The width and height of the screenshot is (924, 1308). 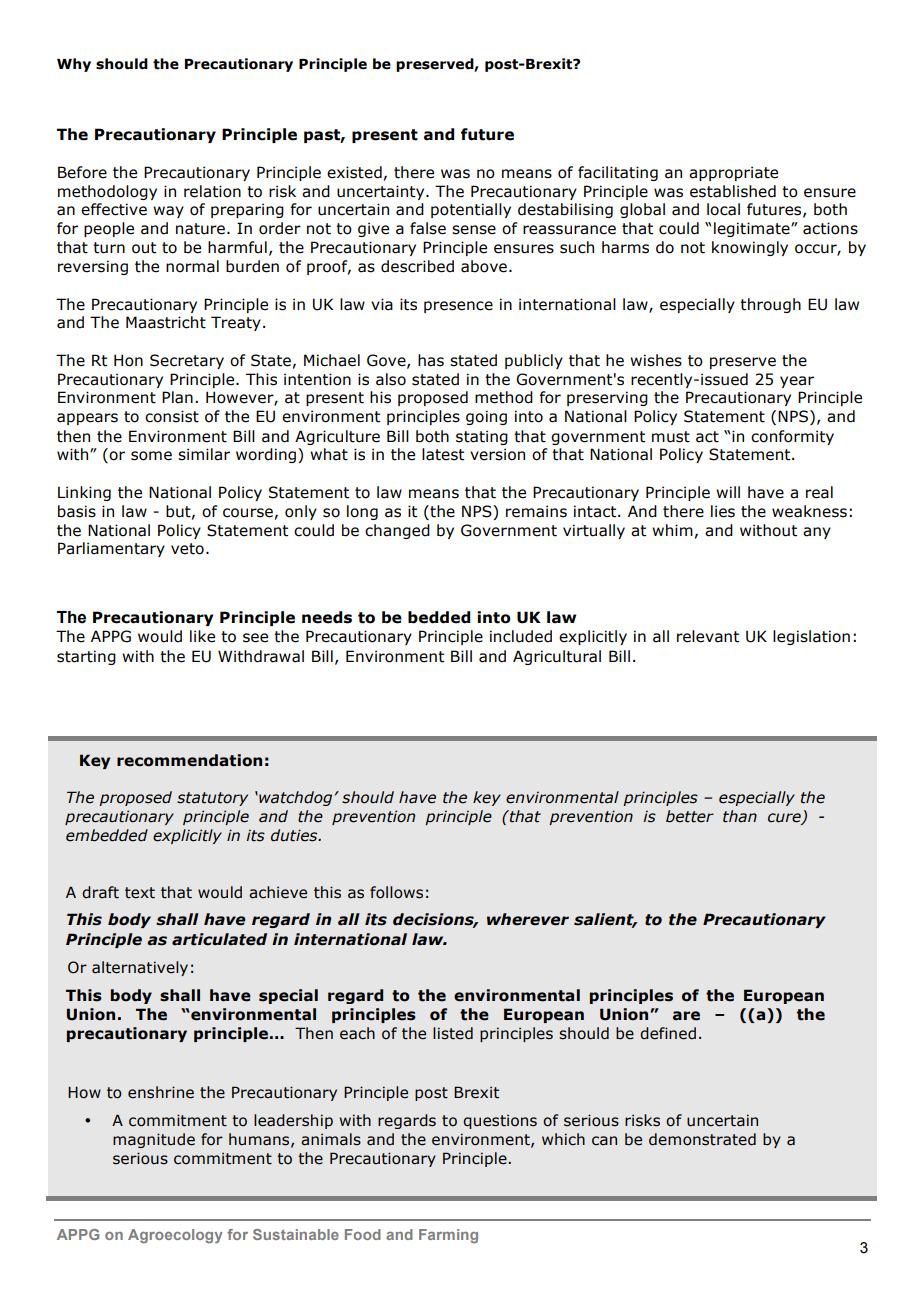 I want to click on Why, so click(x=74, y=65).
